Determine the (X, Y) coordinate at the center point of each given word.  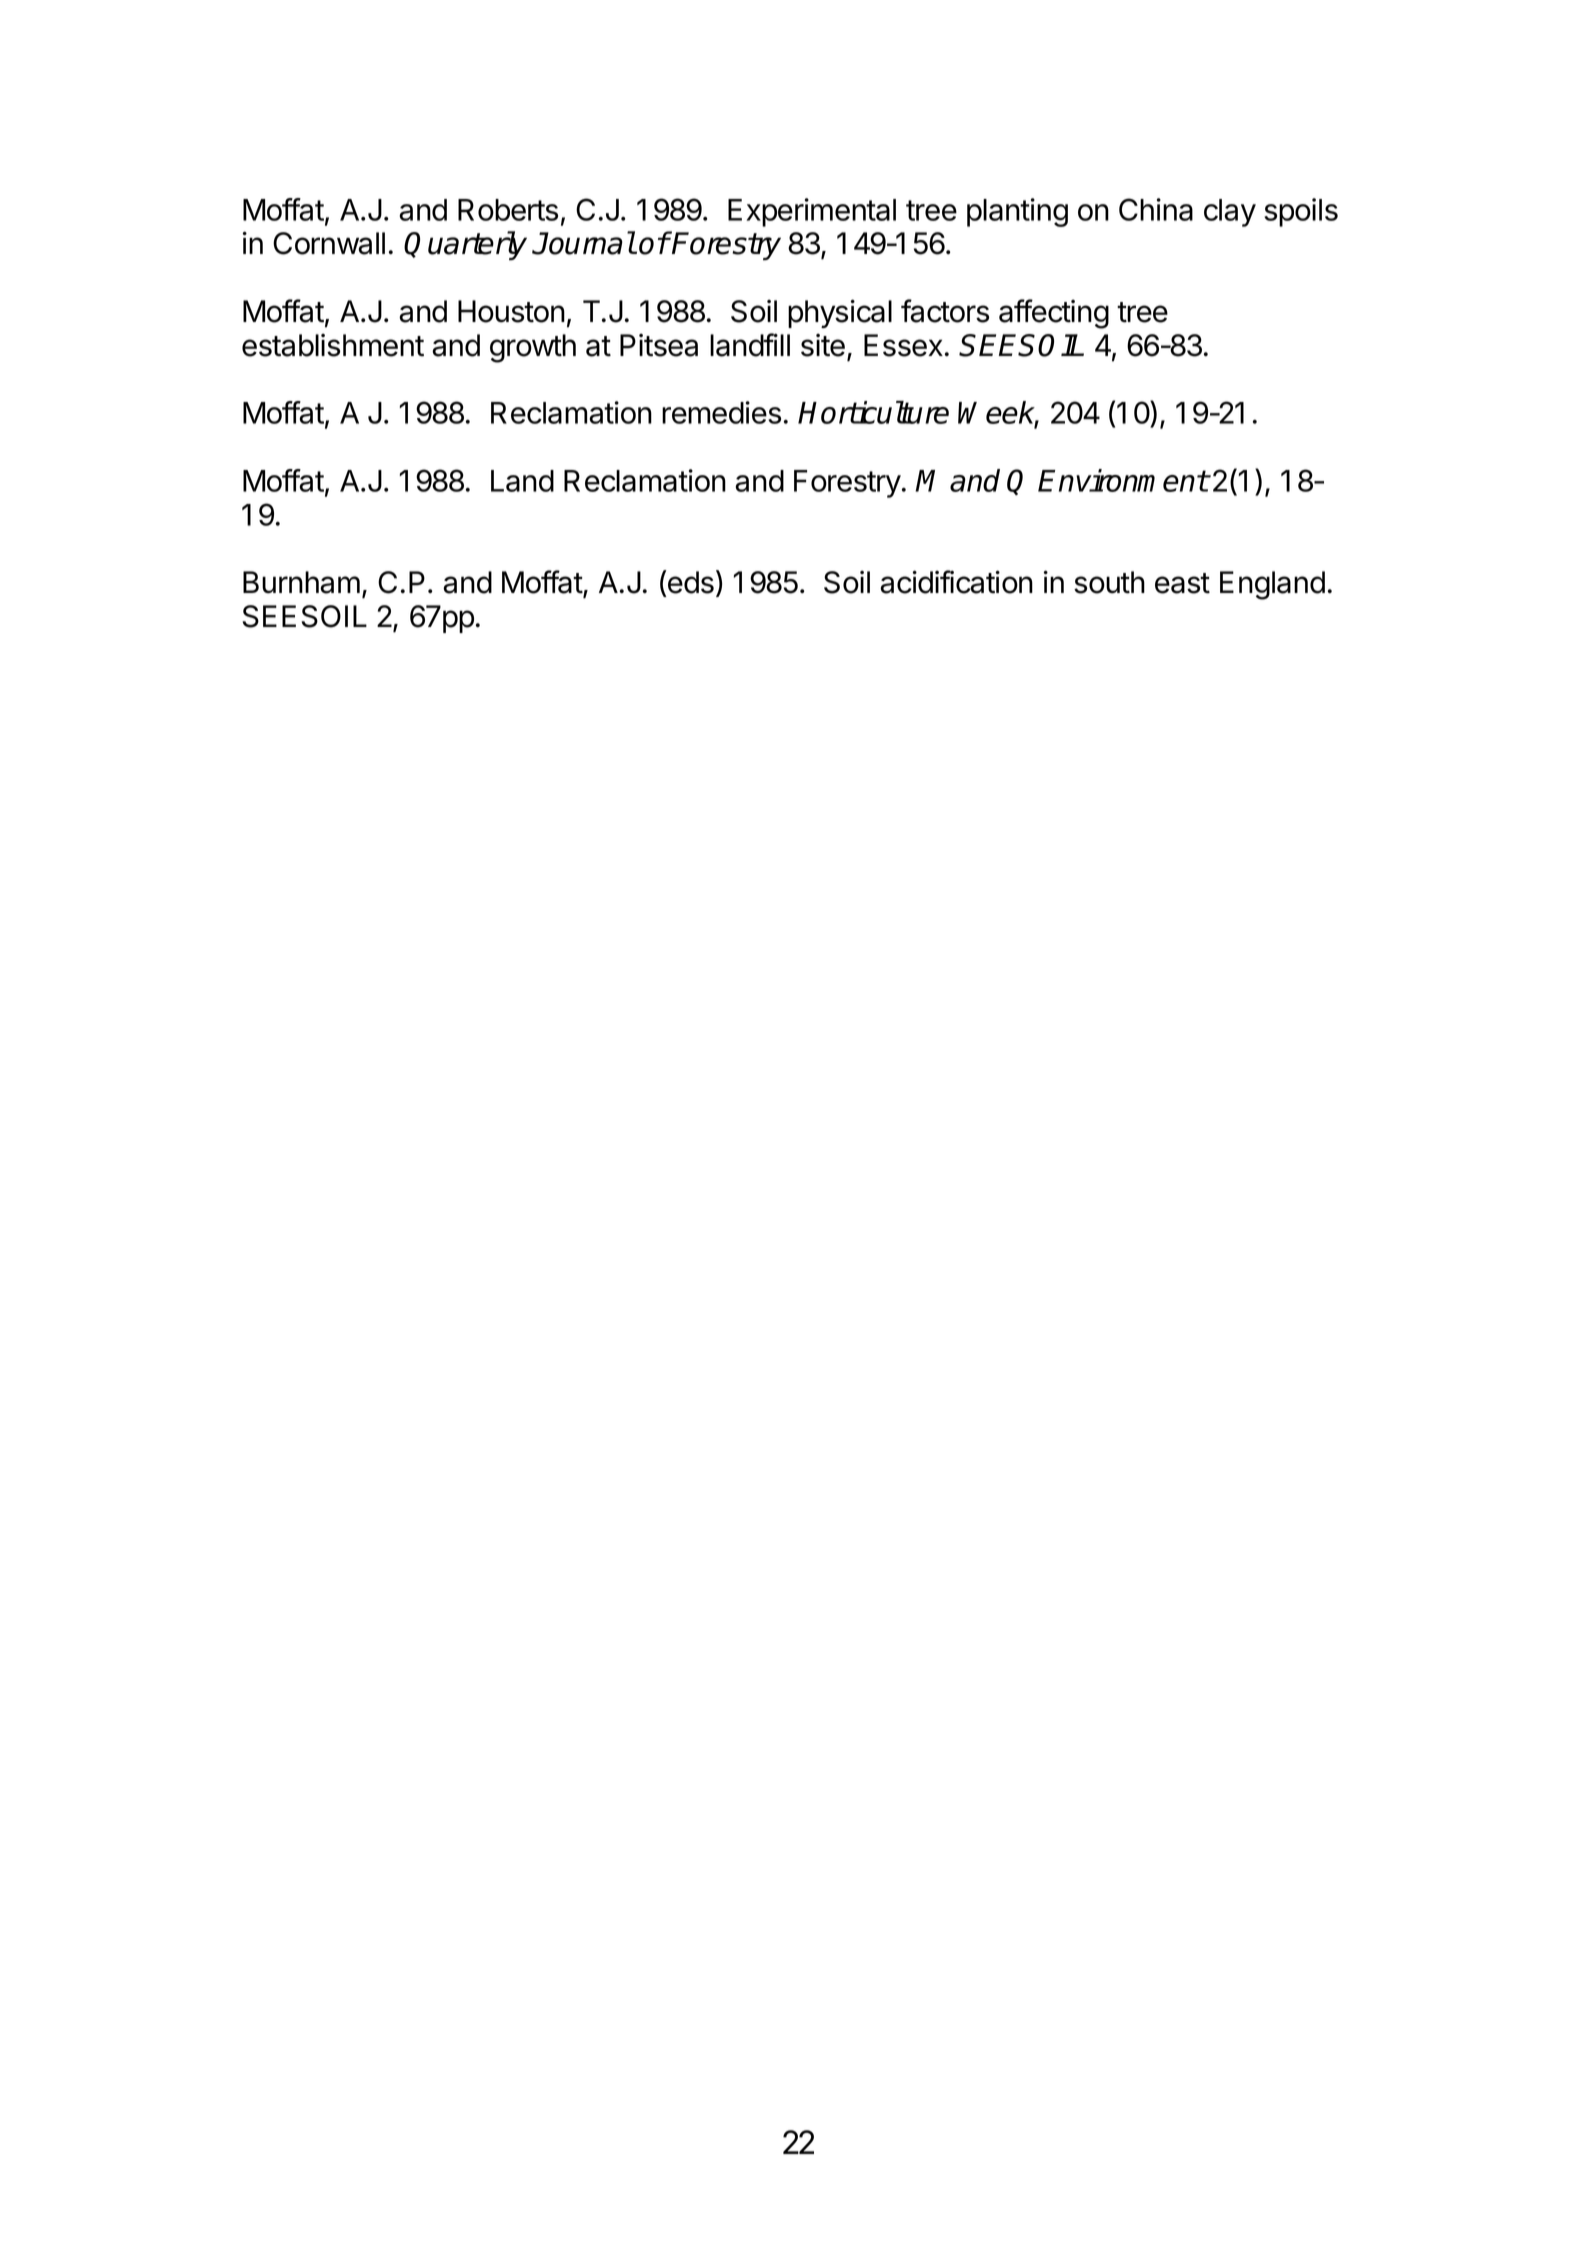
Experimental (812, 212)
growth (533, 348)
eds (690, 582)
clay (1230, 213)
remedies (721, 412)
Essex (903, 345)
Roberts (508, 210)
